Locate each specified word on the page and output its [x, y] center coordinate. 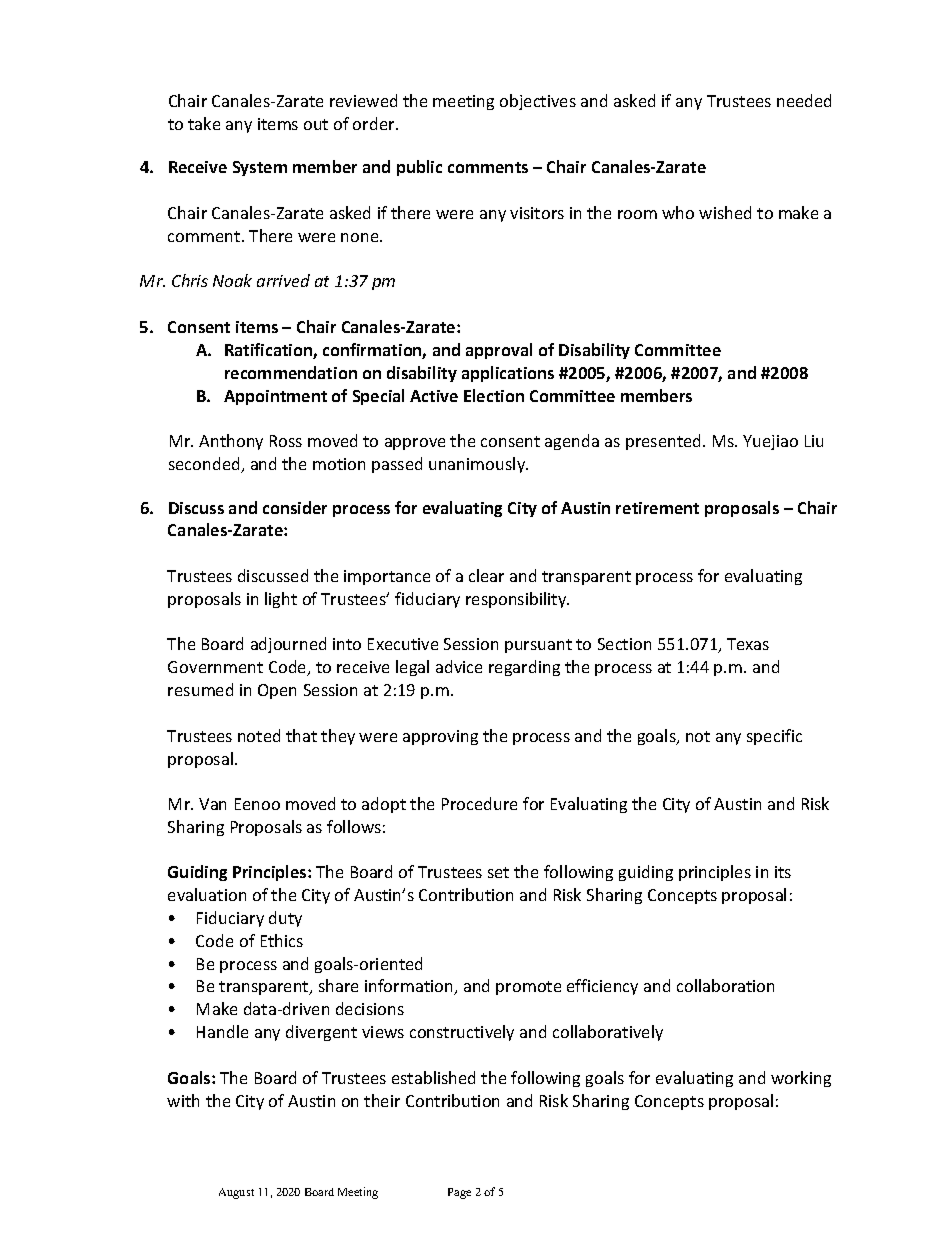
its [783, 872]
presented [665, 442]
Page [459, 1193]
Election [494, 395]
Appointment [275, 397]
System [260, 168]
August [236, 1193]
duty [285, 919]
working [801, 1079]
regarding [524, 668]
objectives [538, 102]
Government [215, 667]
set [498, 872]
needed [804, 100]
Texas [748, 644]
